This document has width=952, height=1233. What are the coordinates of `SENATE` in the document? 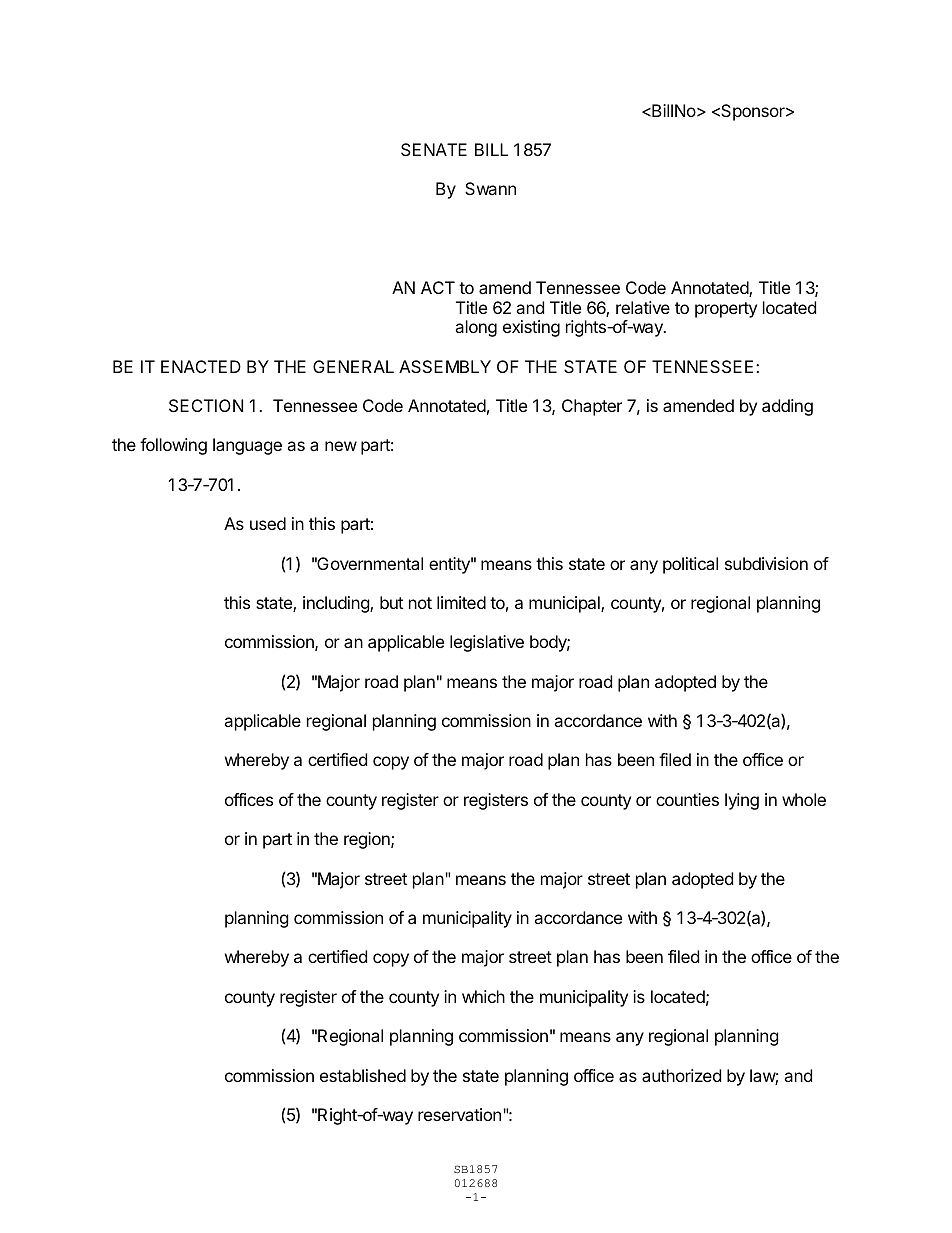 It's located at (434, 149).
